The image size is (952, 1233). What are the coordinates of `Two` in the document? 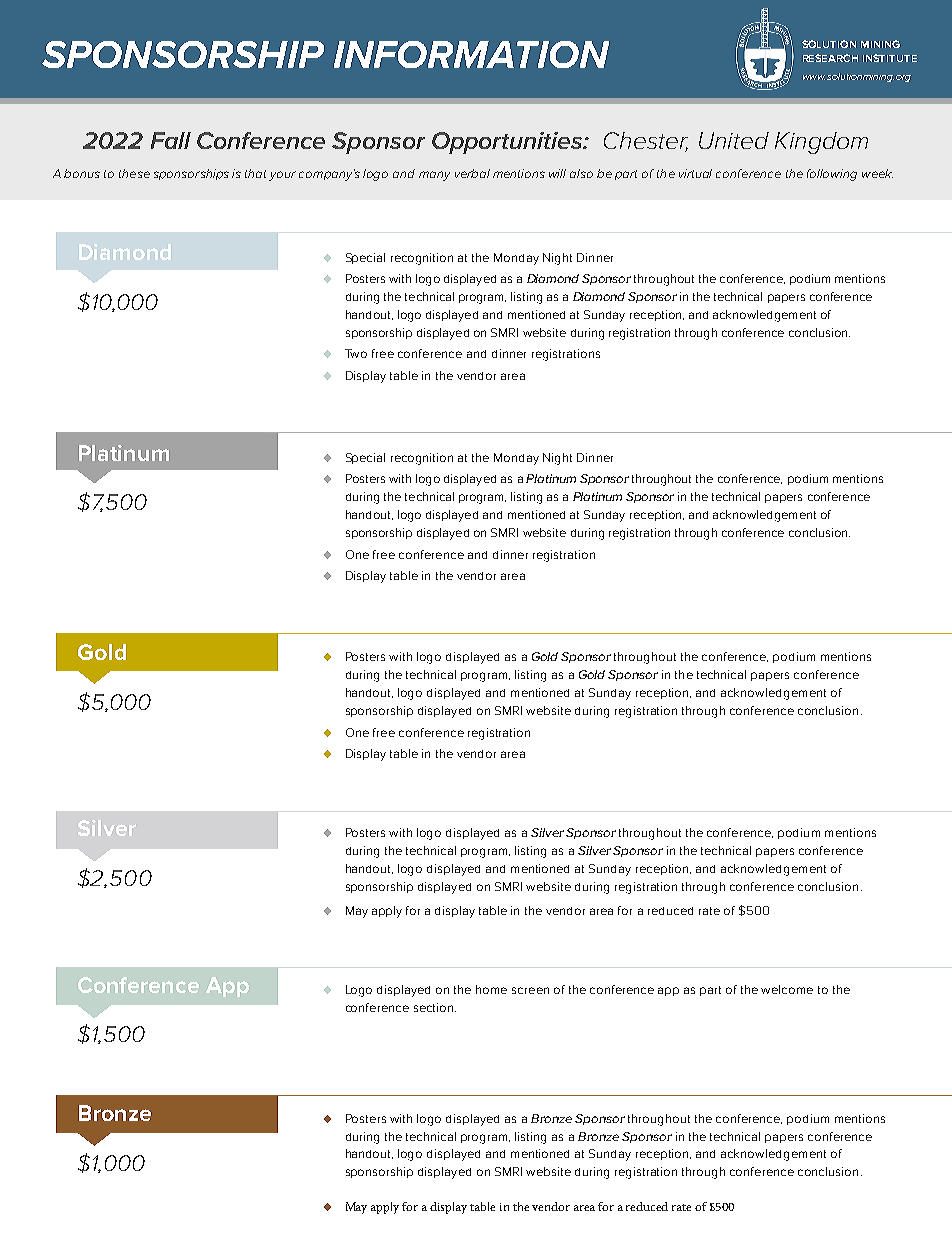 It's located at (356, 353).
